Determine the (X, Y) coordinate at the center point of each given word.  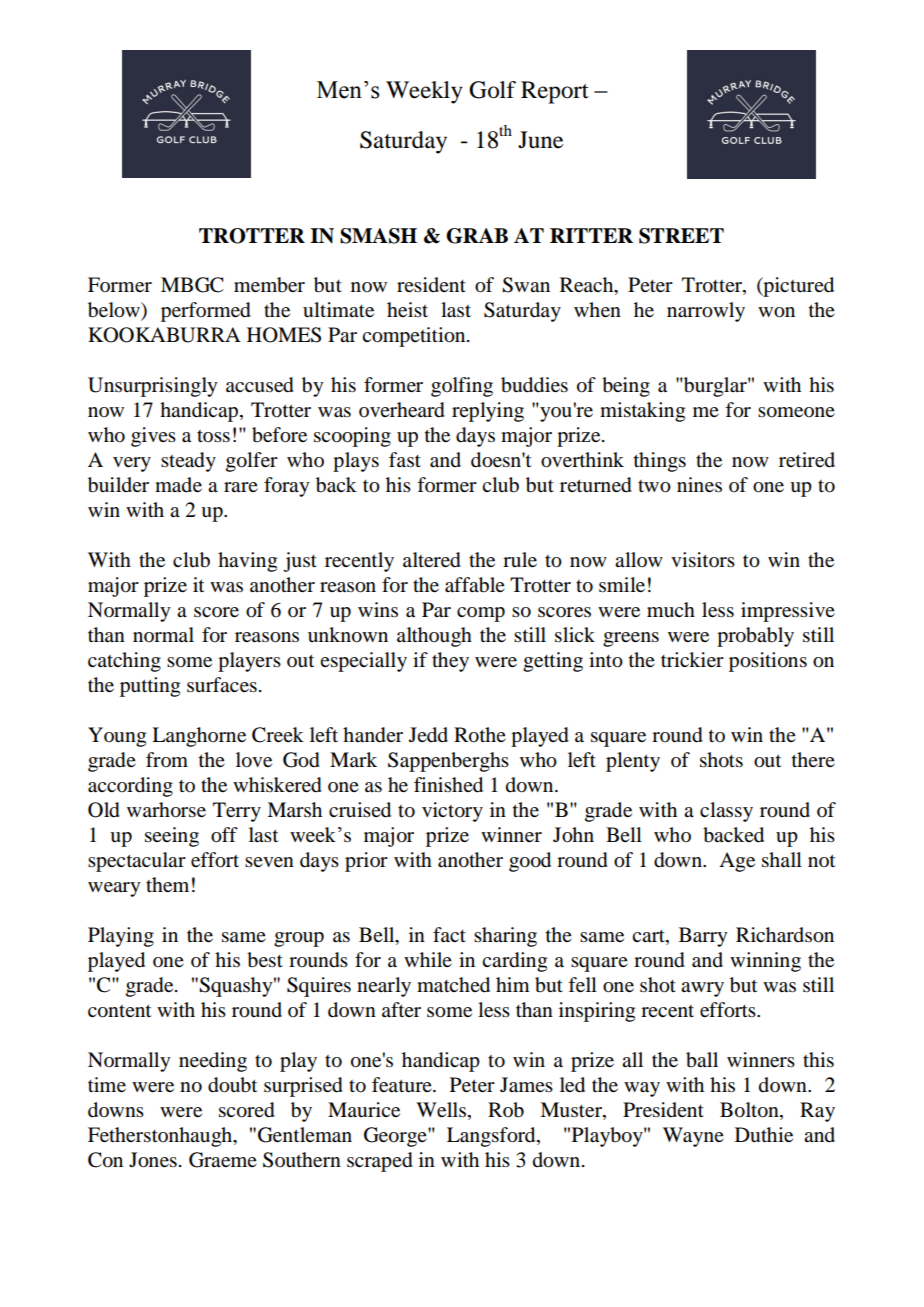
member (269, 285)
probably (755, 637)
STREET (681, 236)
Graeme (223, 1160)
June (540, 140)
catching (124, 662)
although (434, 637)
